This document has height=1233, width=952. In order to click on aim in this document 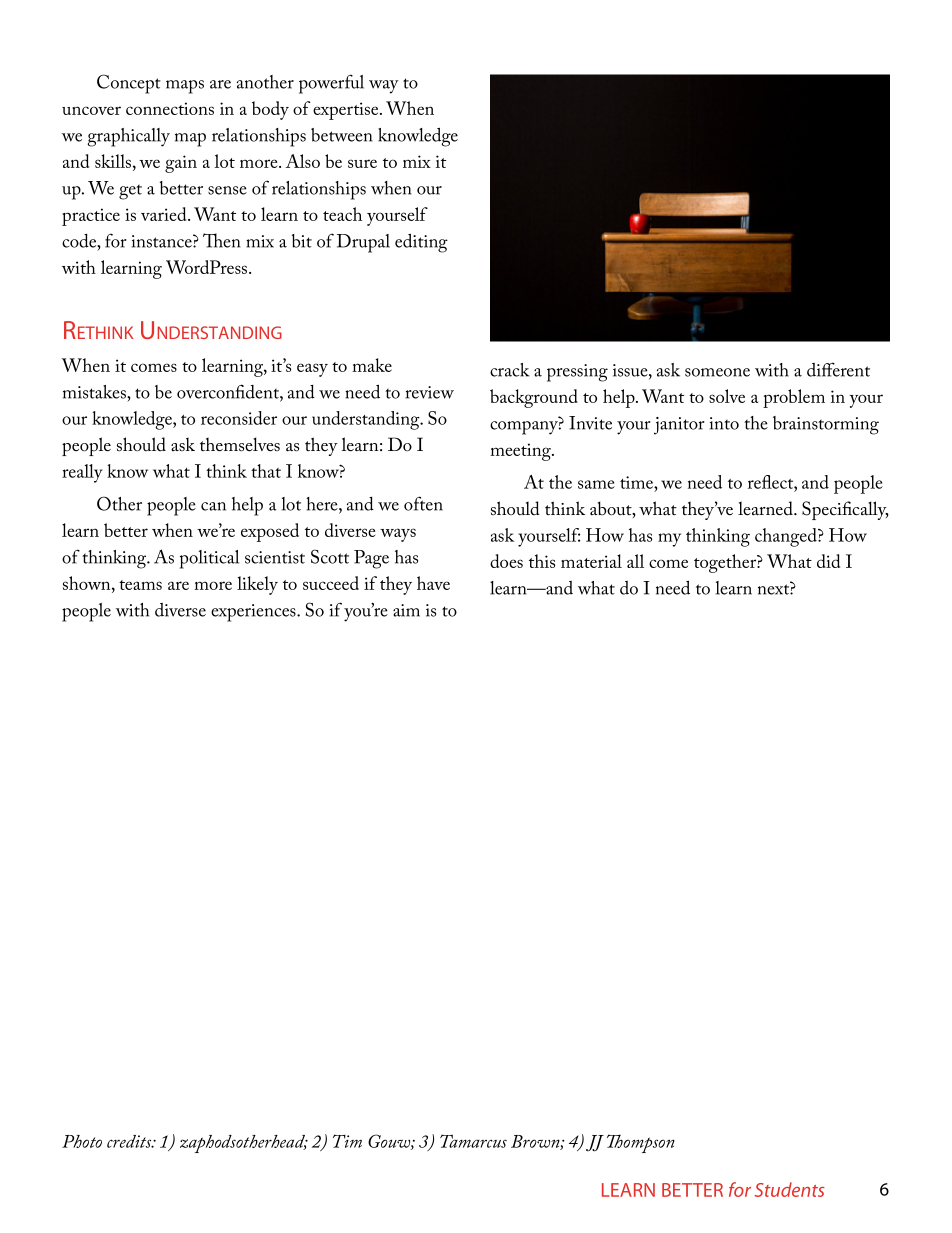, I will do `click(406, 610)`.
